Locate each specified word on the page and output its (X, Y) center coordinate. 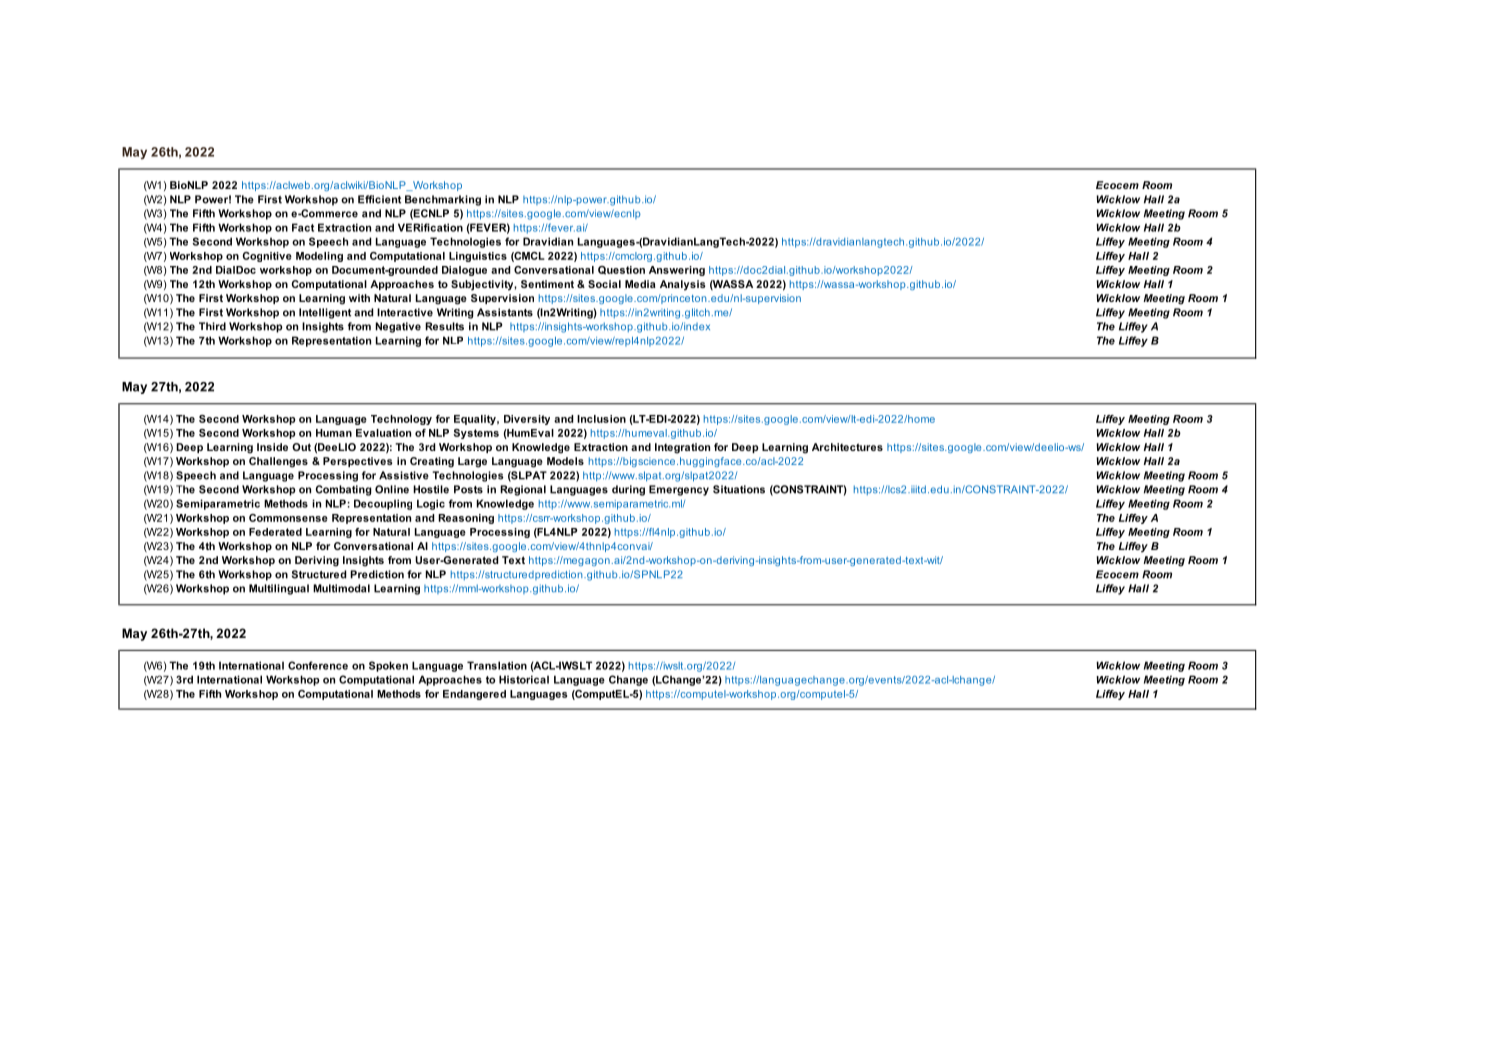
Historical (524, 679)
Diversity (527, 420)
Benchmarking (443, 200)
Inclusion (601, 419)
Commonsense (288, 518)
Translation (497, 665)
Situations (739, 489)
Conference (318, 665)
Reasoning (466, 519)
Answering (677, 271)
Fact (303, 227)
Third (212, 326)
